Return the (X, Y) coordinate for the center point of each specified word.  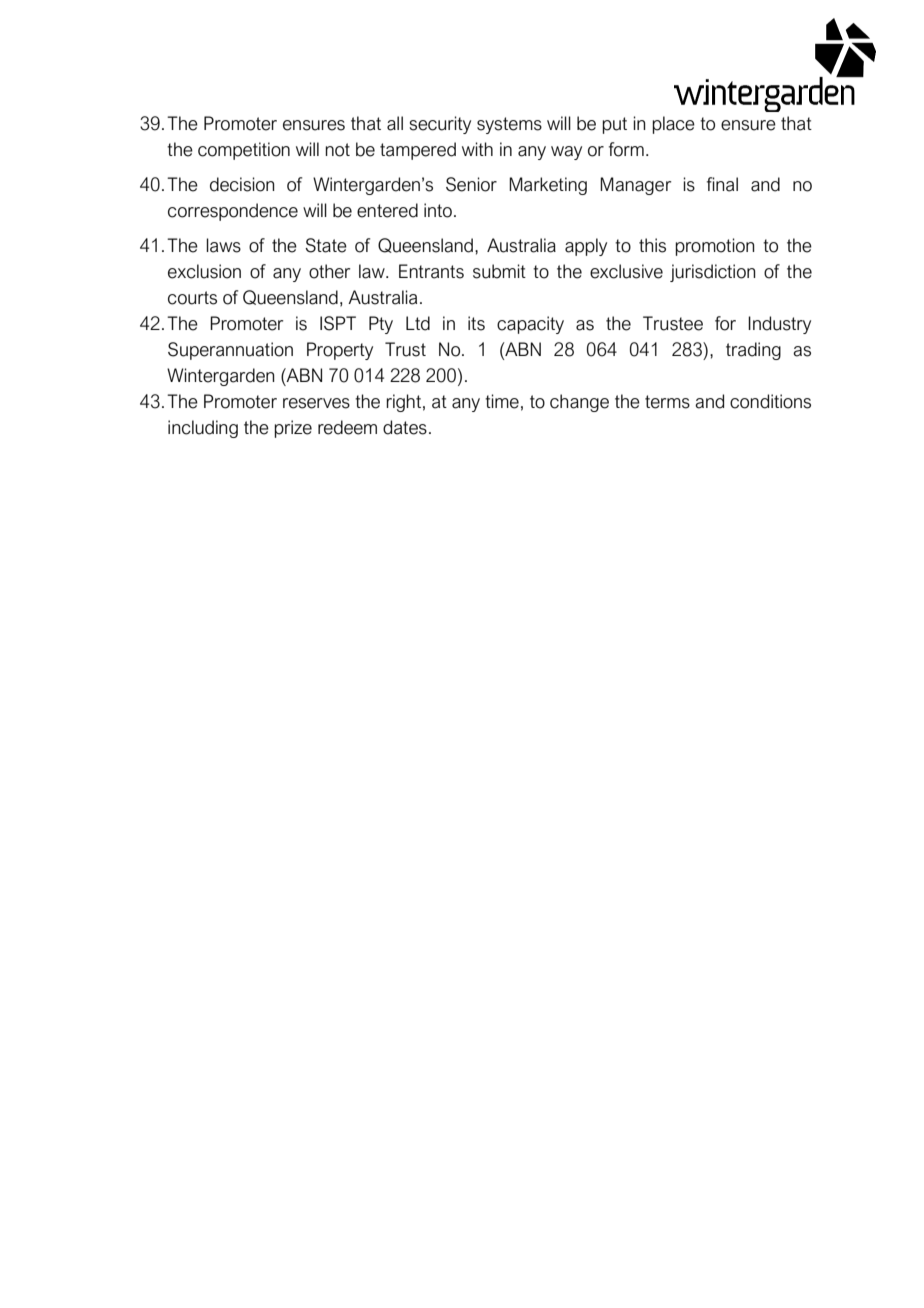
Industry (779, 325)
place (673, 125)
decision (242, 184)
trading (753, 351)
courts (192, 298)
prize (293, 429)
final (722, 184)
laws (223, 245)
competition (244, 151)
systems (509, 125)
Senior (471, 184)
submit (499, 271)
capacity (530, 325)
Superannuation (230, 351)
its (476, 323)
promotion (715, 247)
